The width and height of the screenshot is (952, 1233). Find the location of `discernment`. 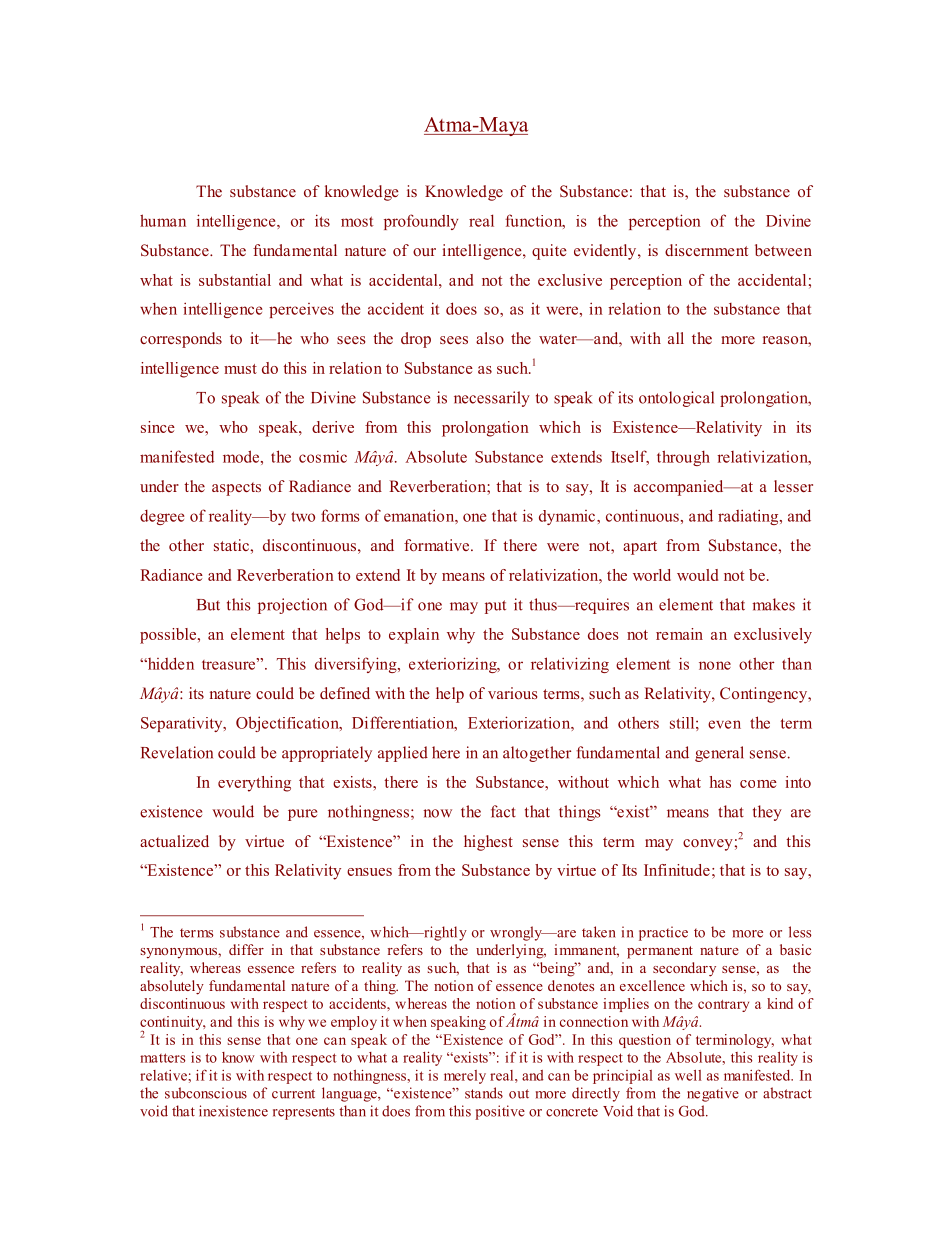

discernment is located at coordinates (706, 250).
